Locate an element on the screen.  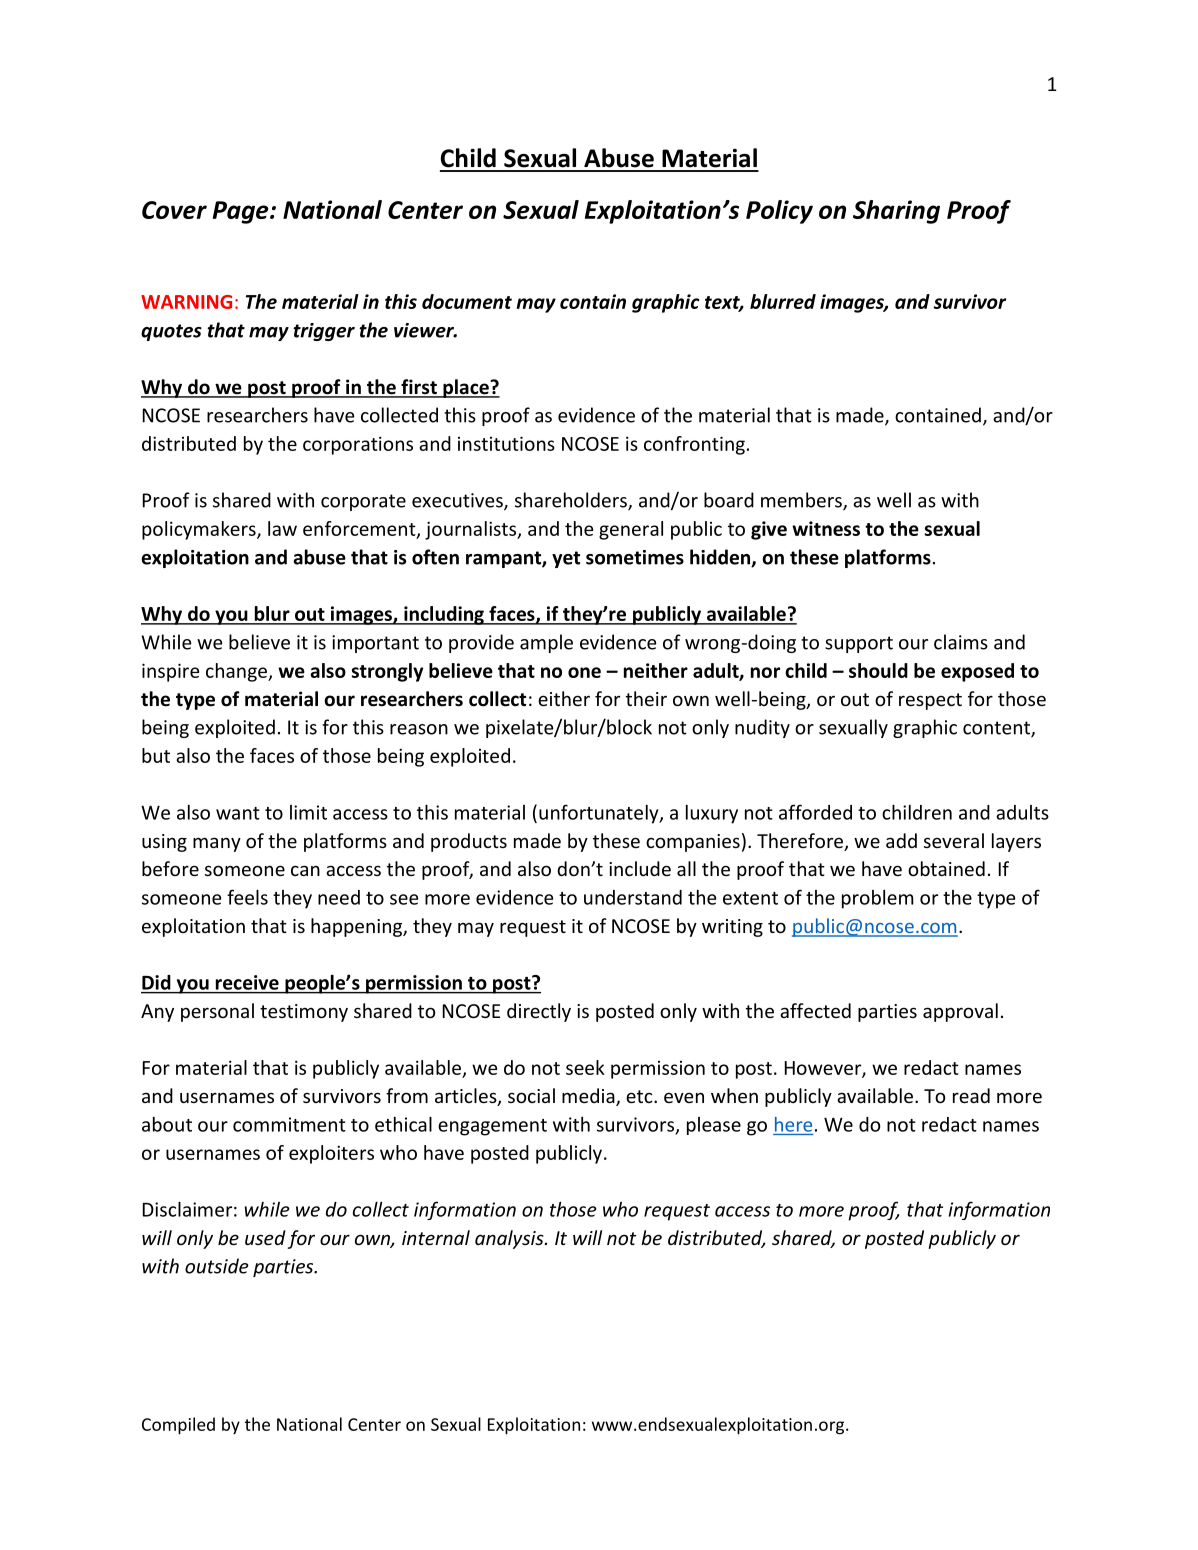
document is located at coordinates (467, 301).
